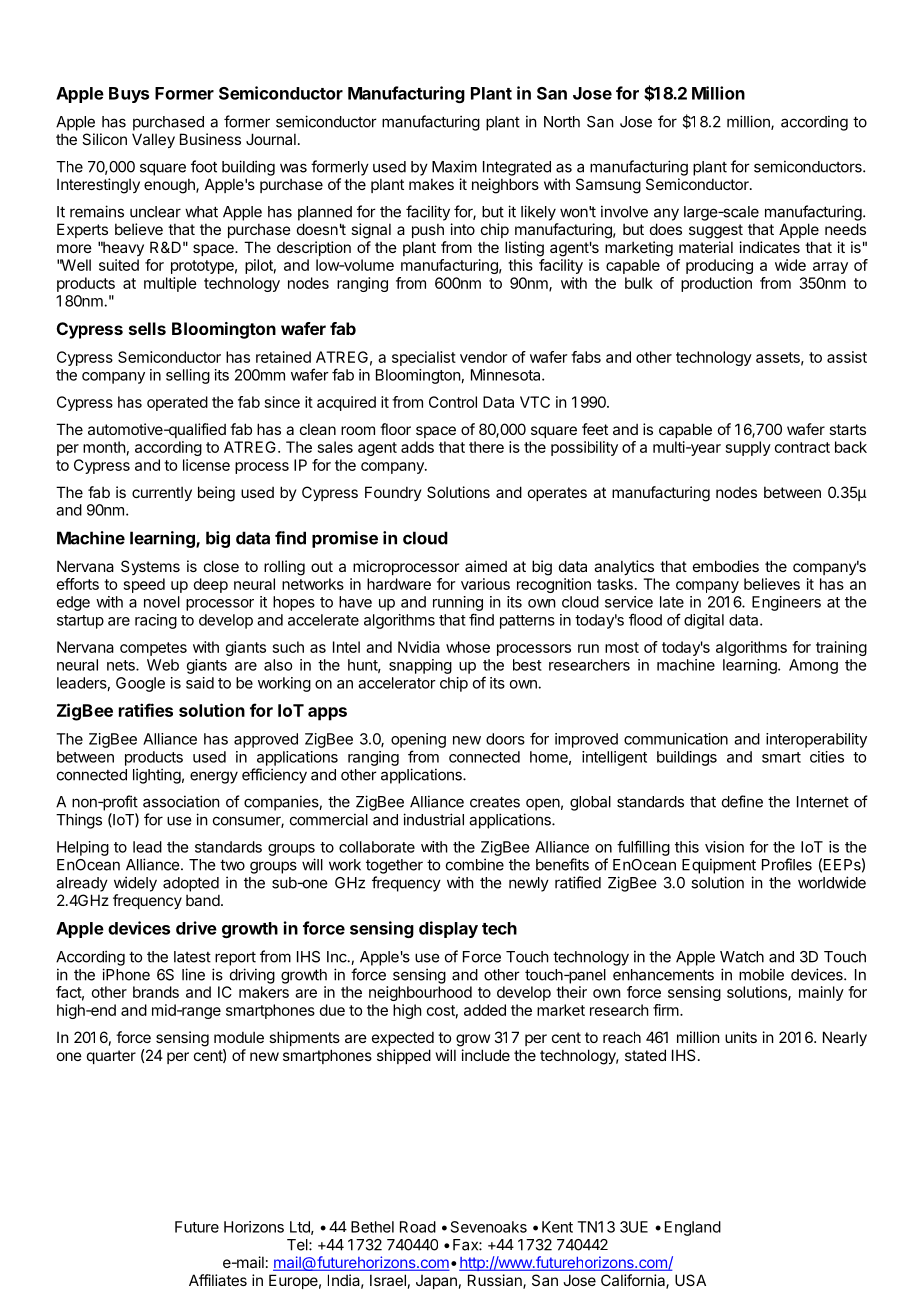 The width and height of the screenshot is (924, 1308). What do you see at coordinates (153, 140) in the screenshot?
I see `Valley` at bounding box center [153, 140].
